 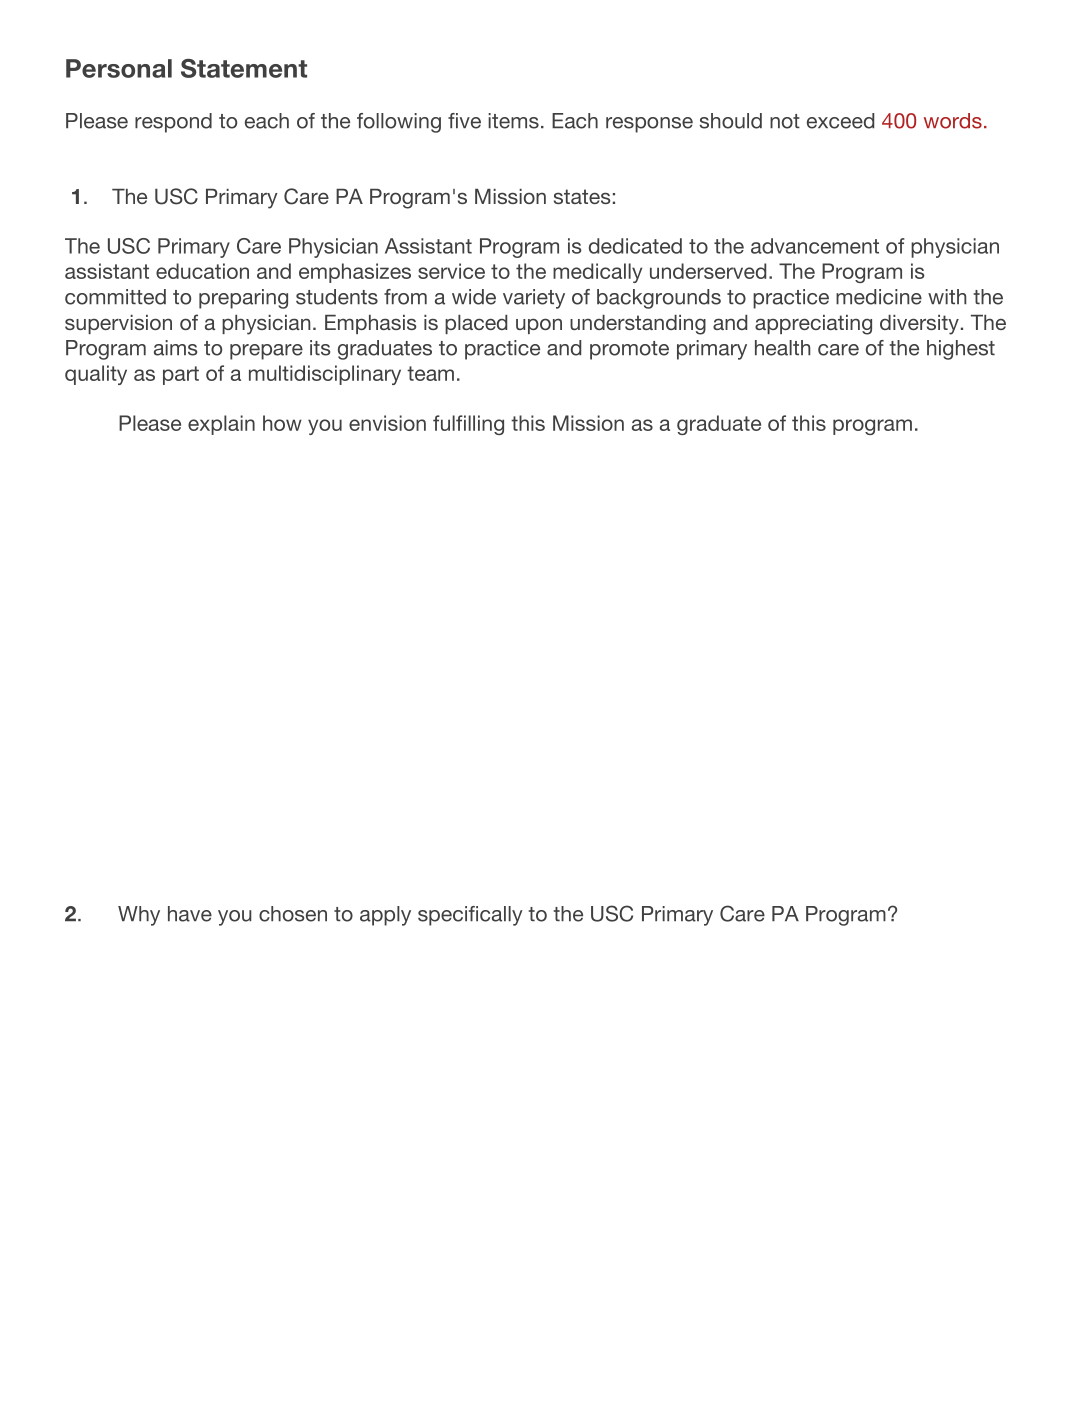 What do you see at coordinates (221, 425) in the document?
I see `explain` at bounding box center [221, 425].
